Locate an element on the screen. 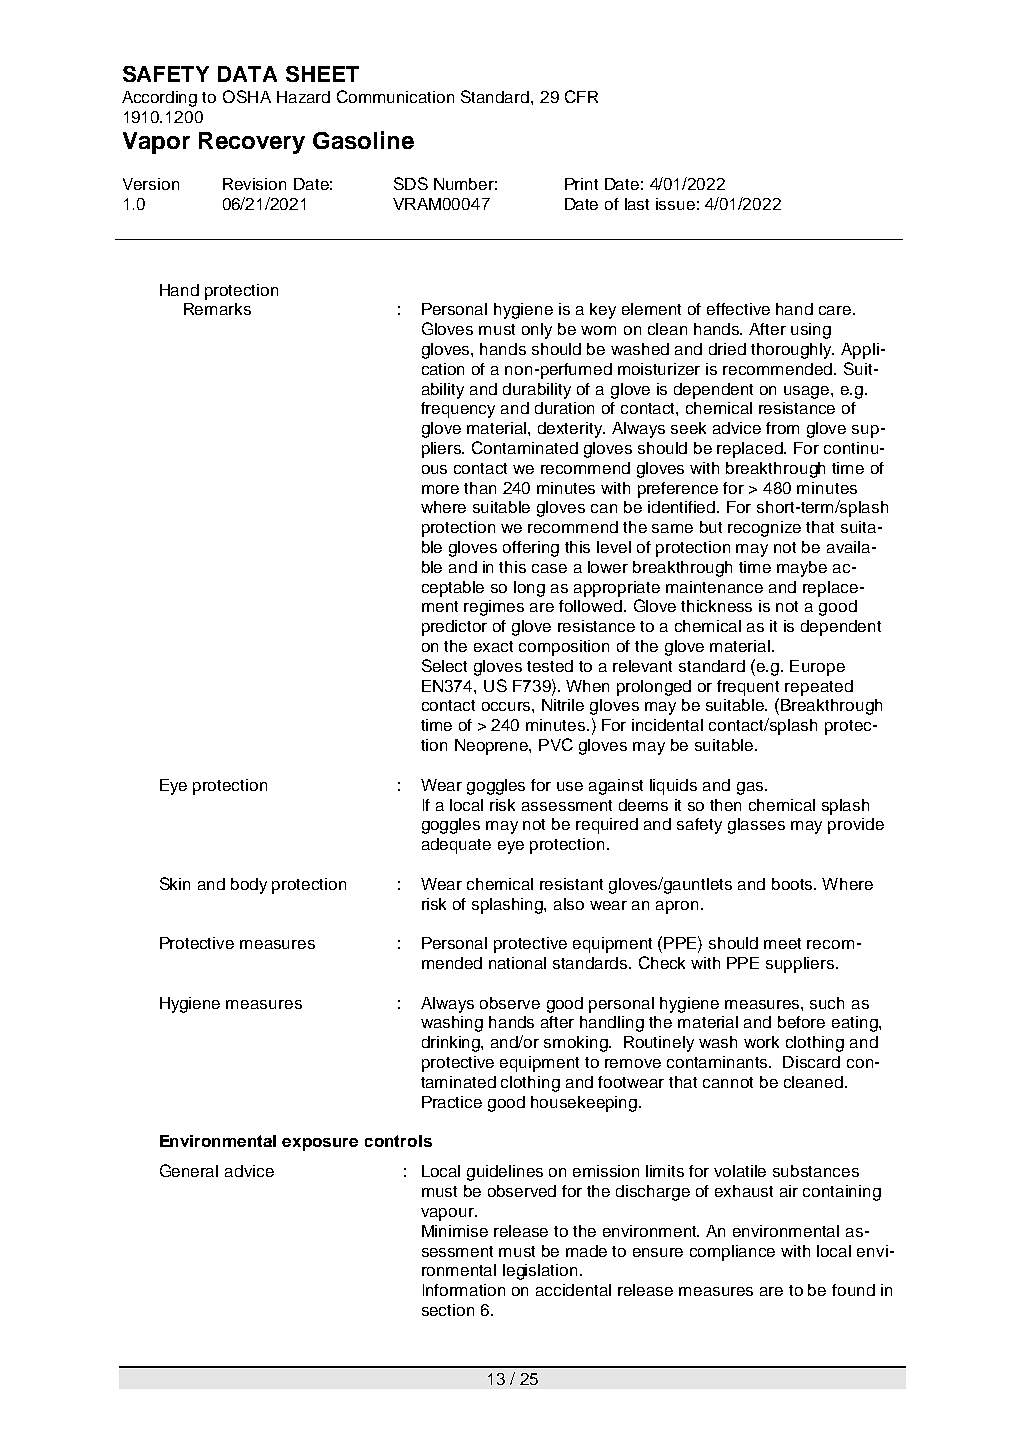 This screenshot has width=1025, height=1450. OSHA is located at coordinates (247, 96).
